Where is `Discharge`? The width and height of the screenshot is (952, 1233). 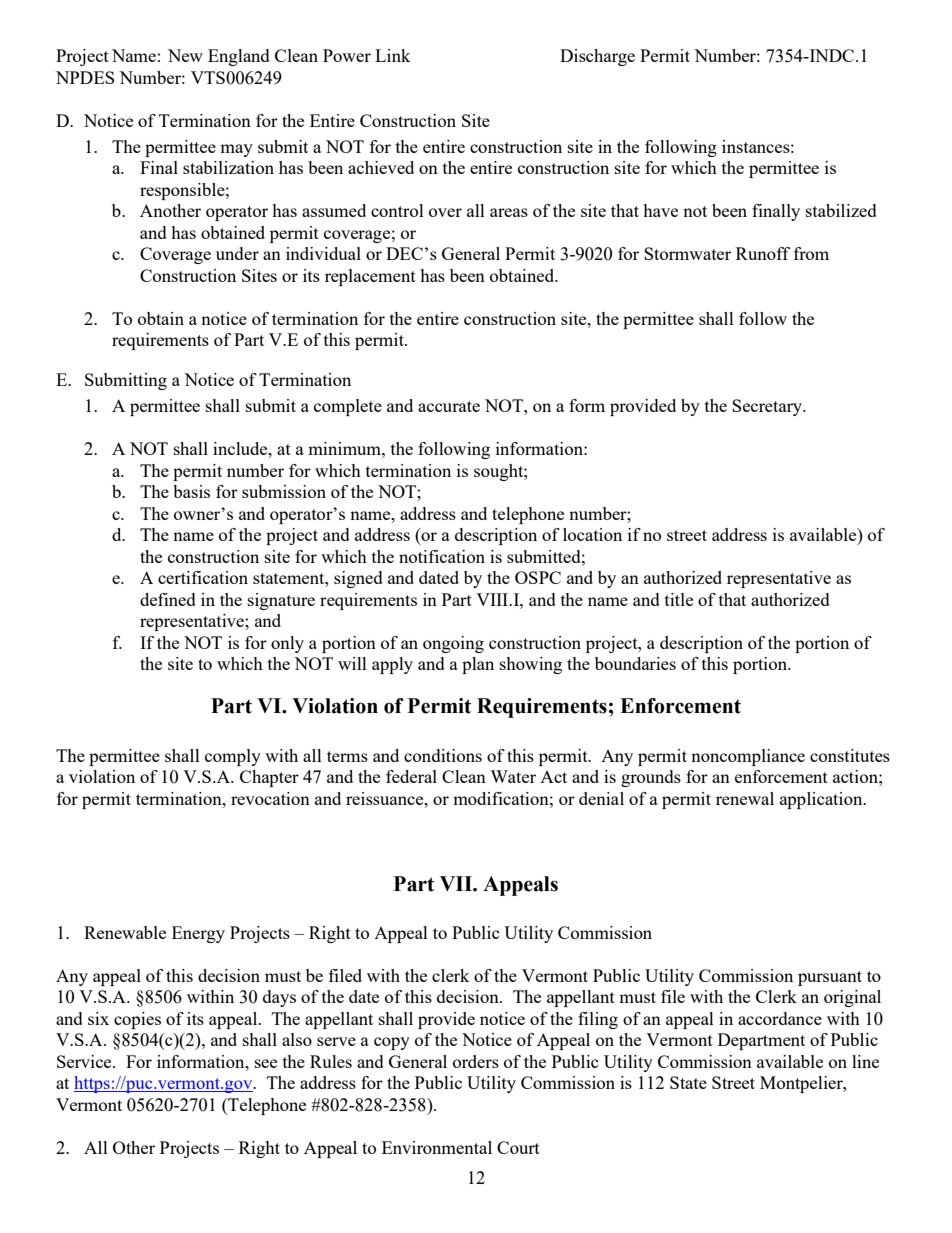
Discharge is located at coordinates (597, 57).
